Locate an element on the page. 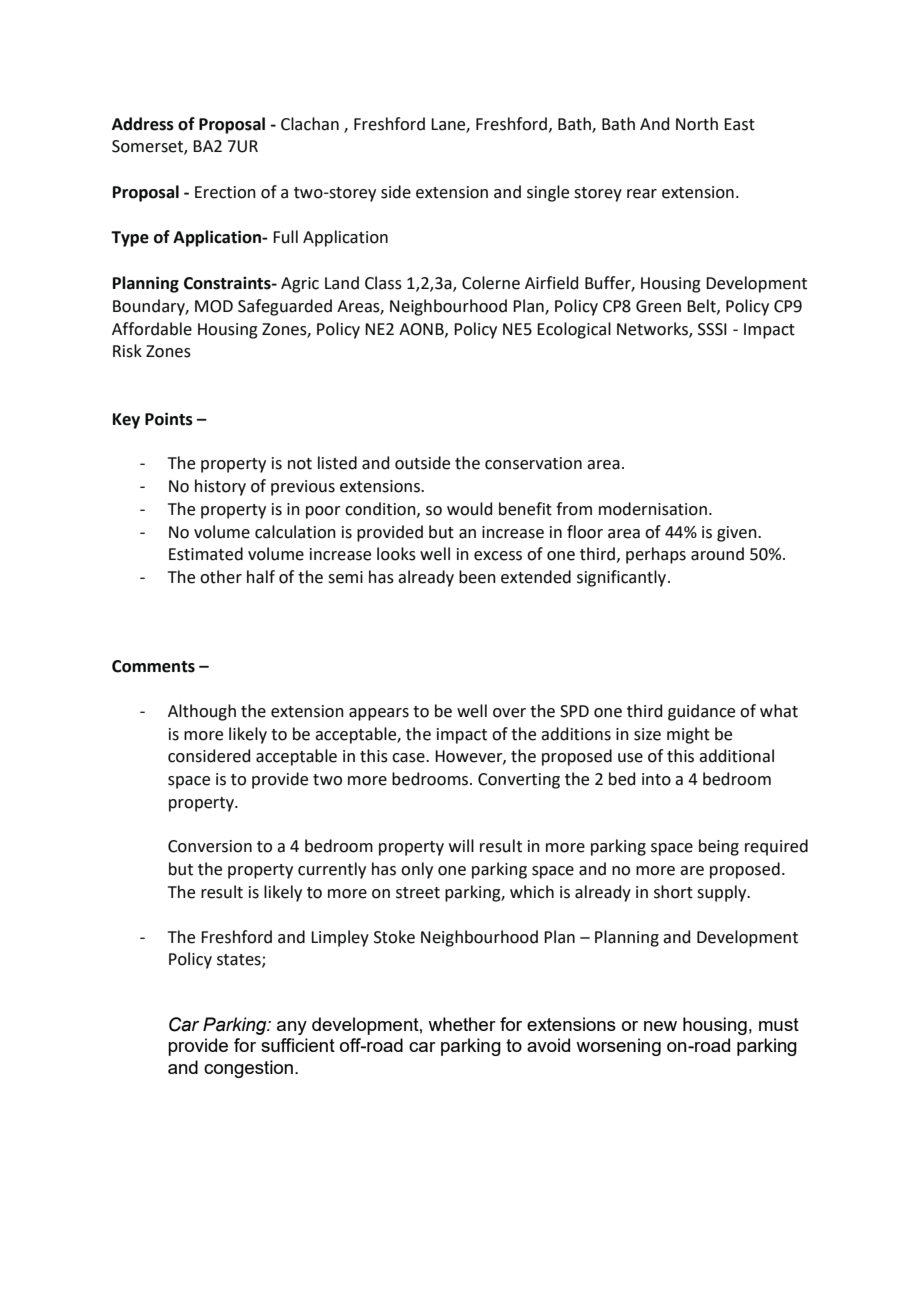  North is located at coordinates (697, 124).
